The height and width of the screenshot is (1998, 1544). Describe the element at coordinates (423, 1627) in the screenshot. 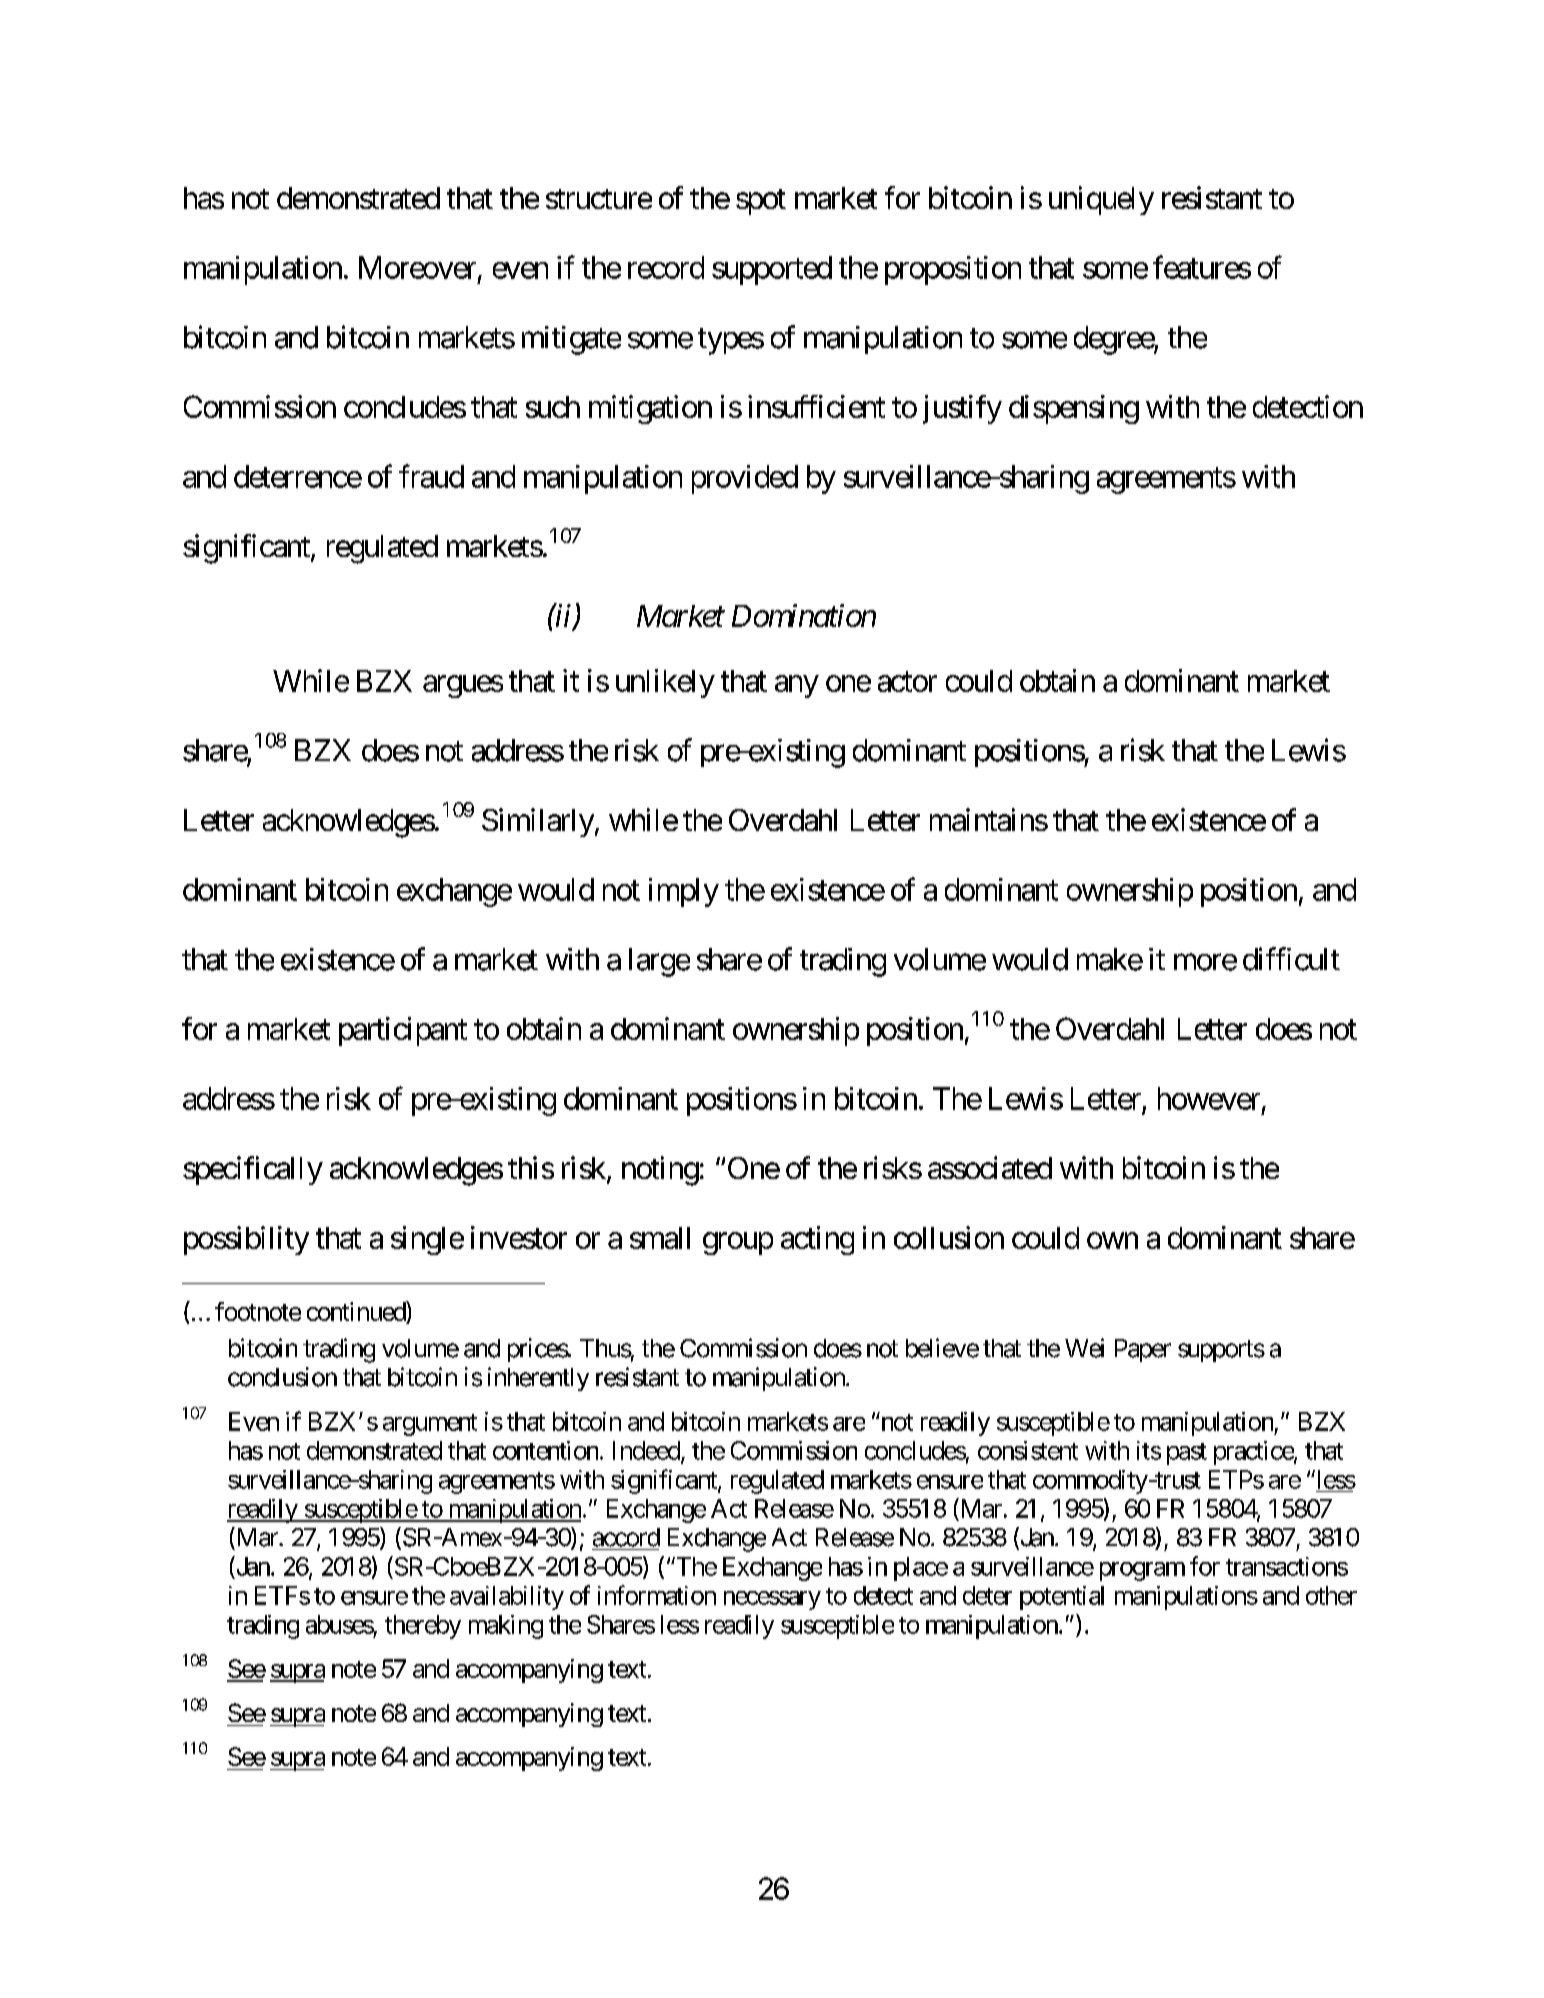

I see `thereby` at that location.
